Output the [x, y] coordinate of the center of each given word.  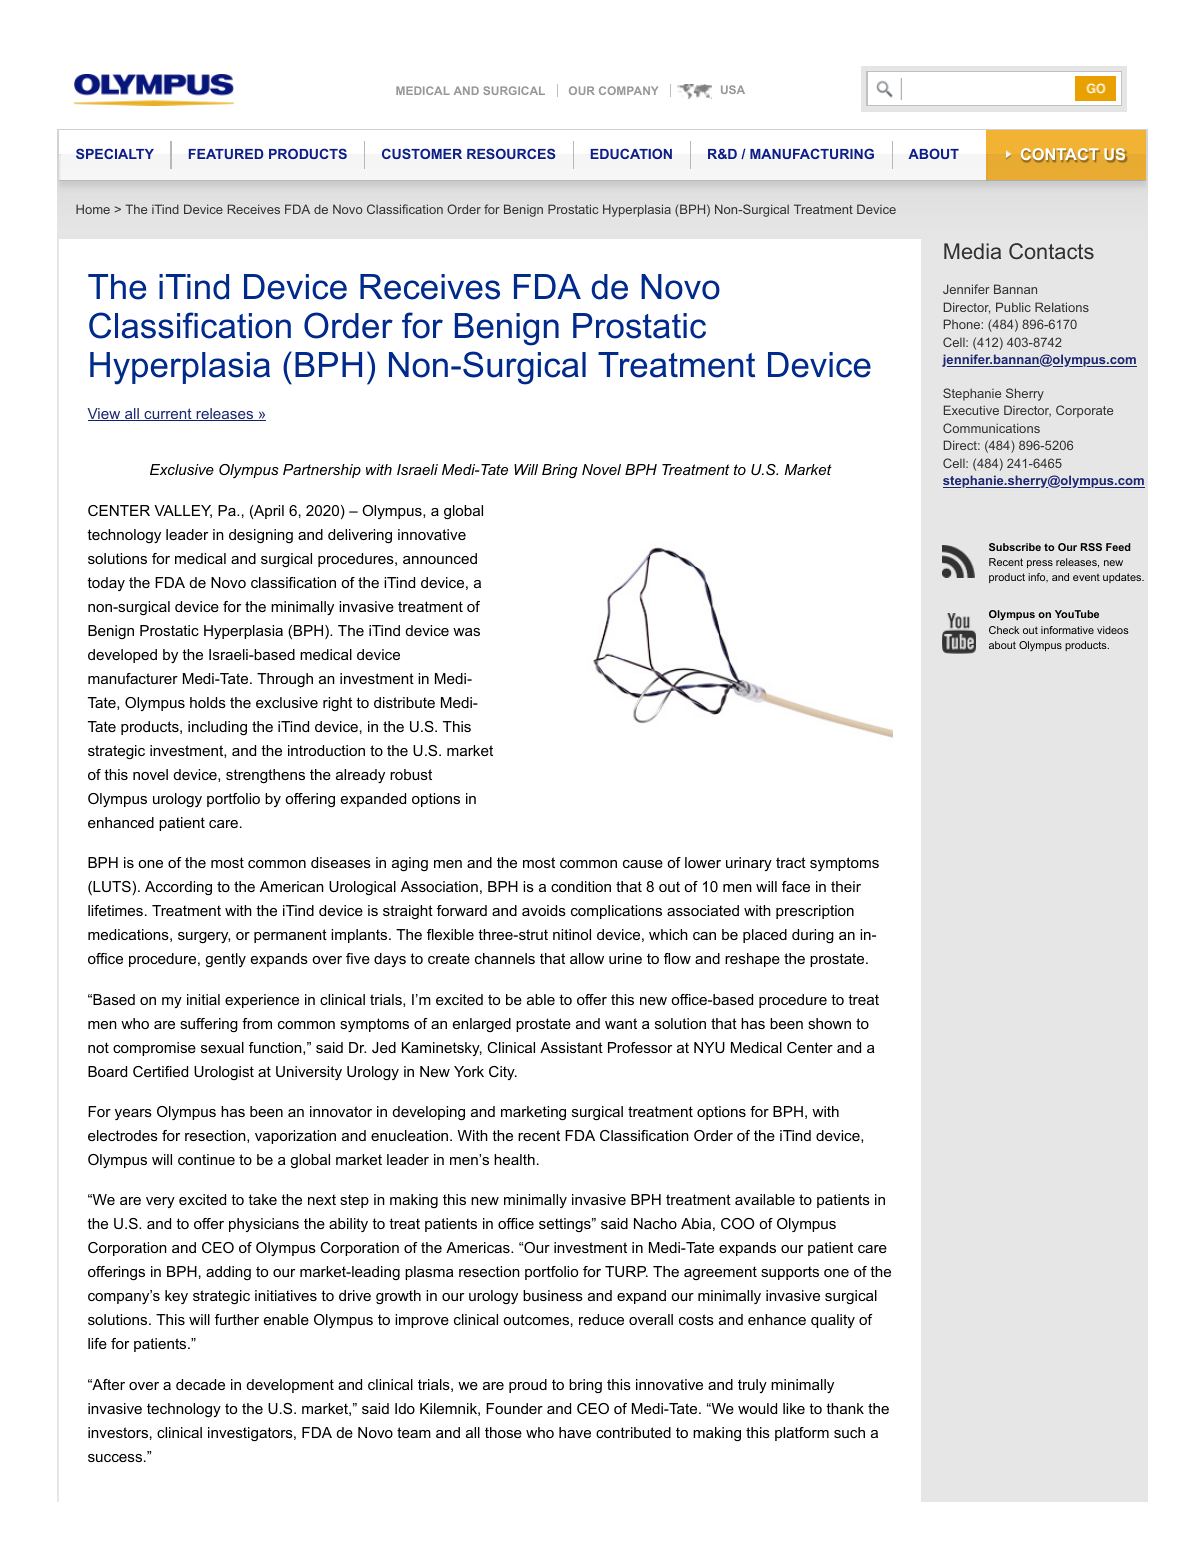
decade [200, 1384]
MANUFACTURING [812, 153]
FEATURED [226, 154]
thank [845, 1408]
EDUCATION [631, 153]
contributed [633, 1432]
